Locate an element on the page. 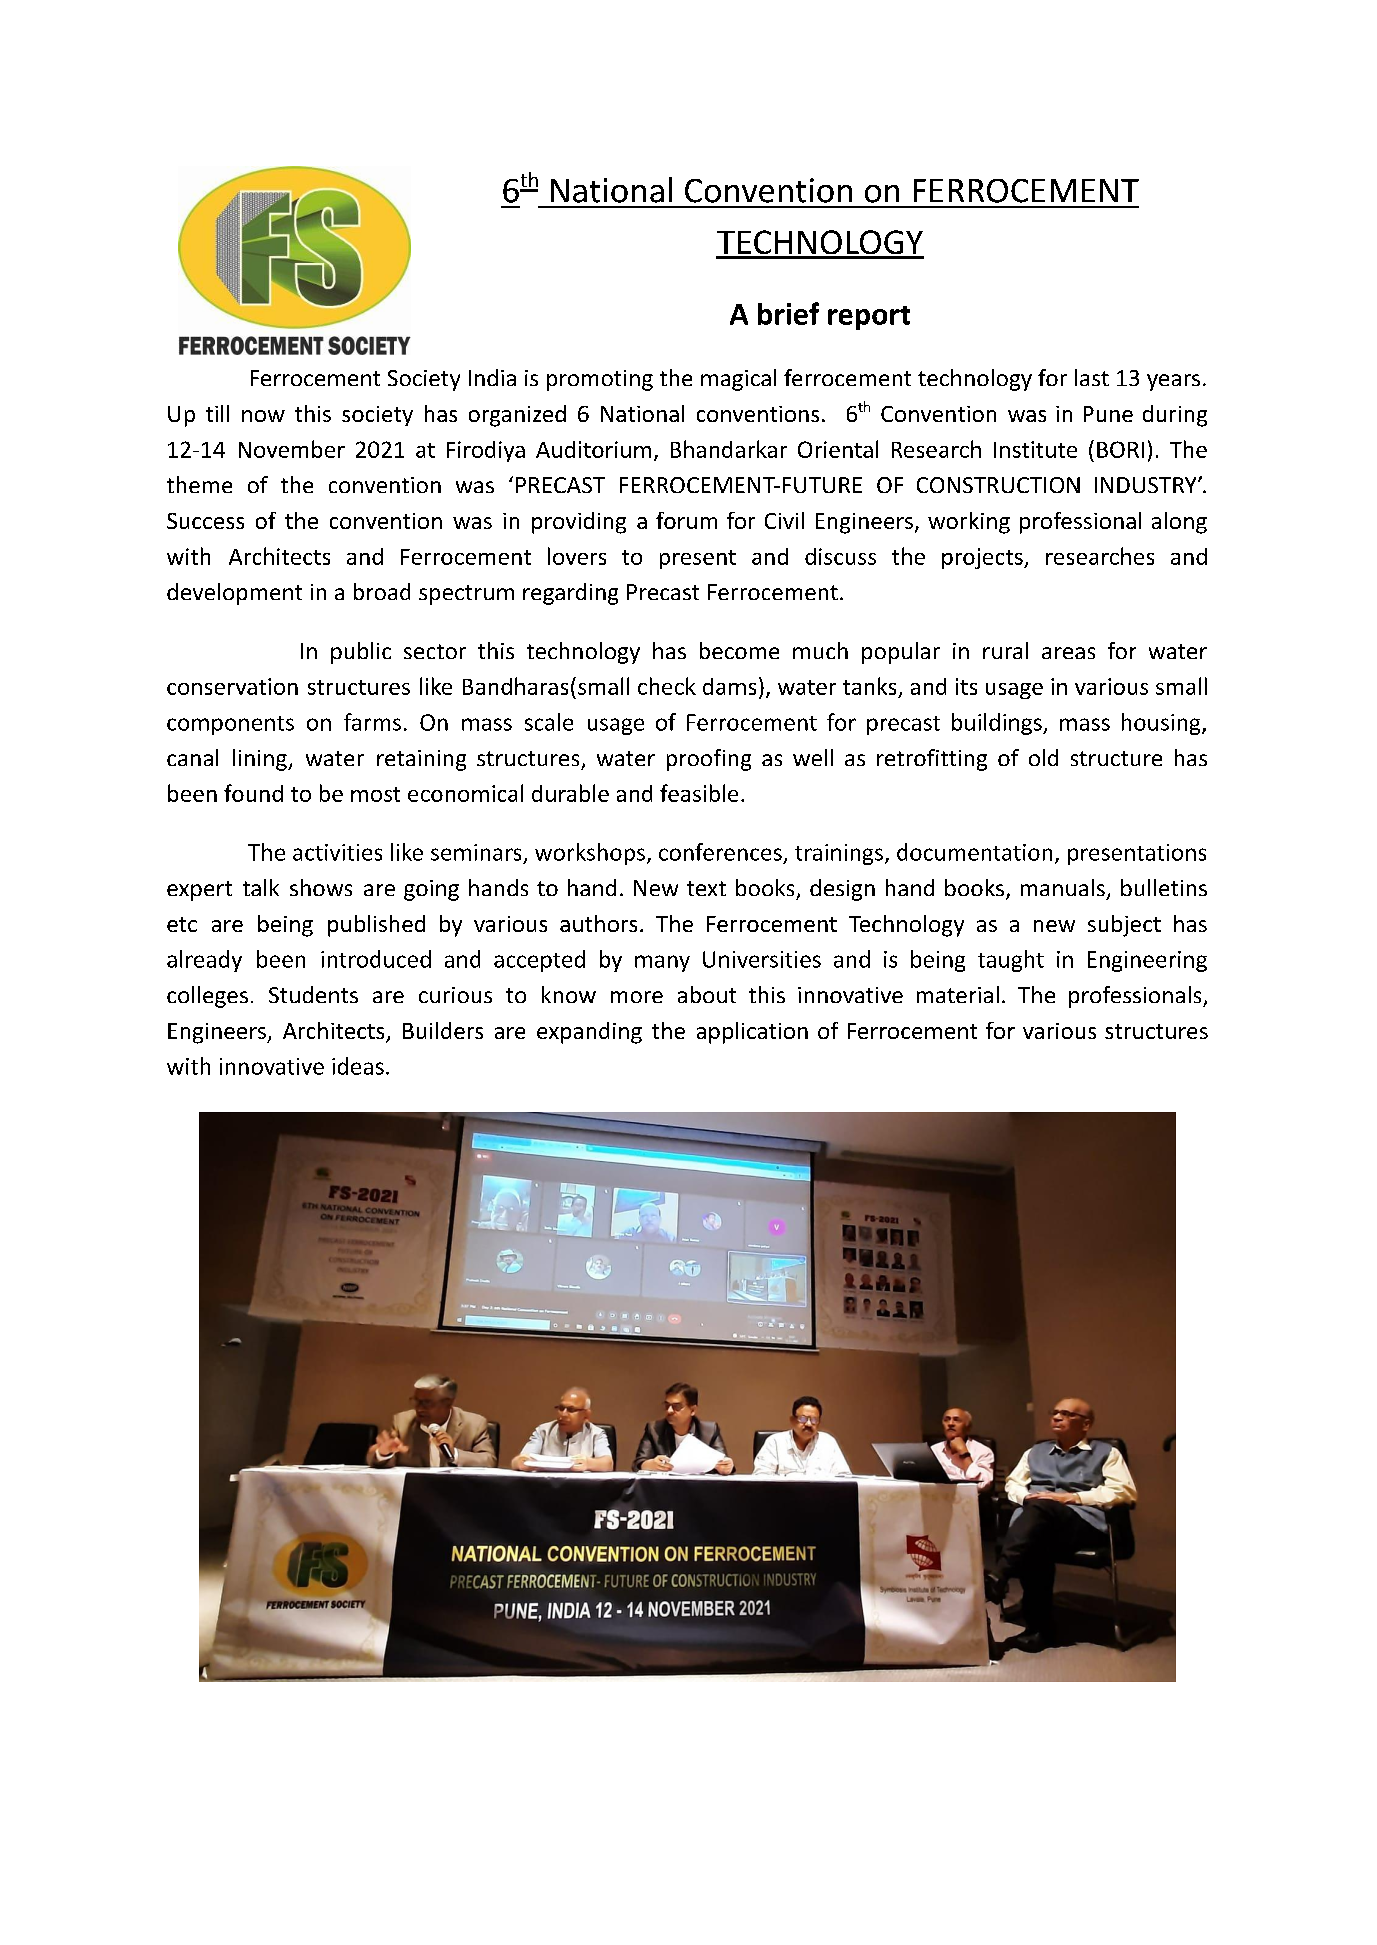 Image resolution: width=1377 pixels, height=1945 pixels. conferences is located at coordinates (720, 852).
